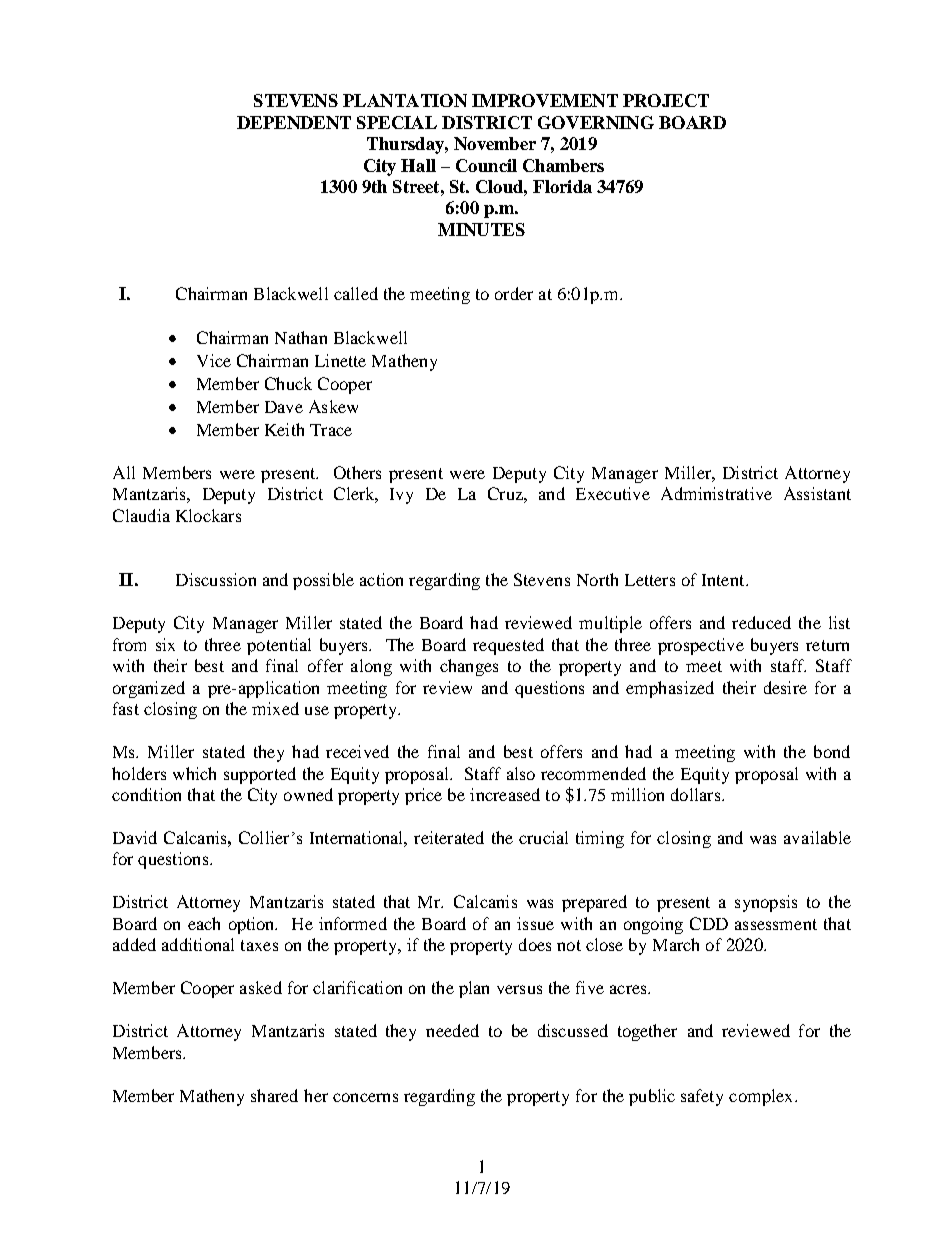 This screenshot has width=952, height=1233. Describe the element at coordinates (274, 1095) in the screenshot. I see `shared` at that location.
